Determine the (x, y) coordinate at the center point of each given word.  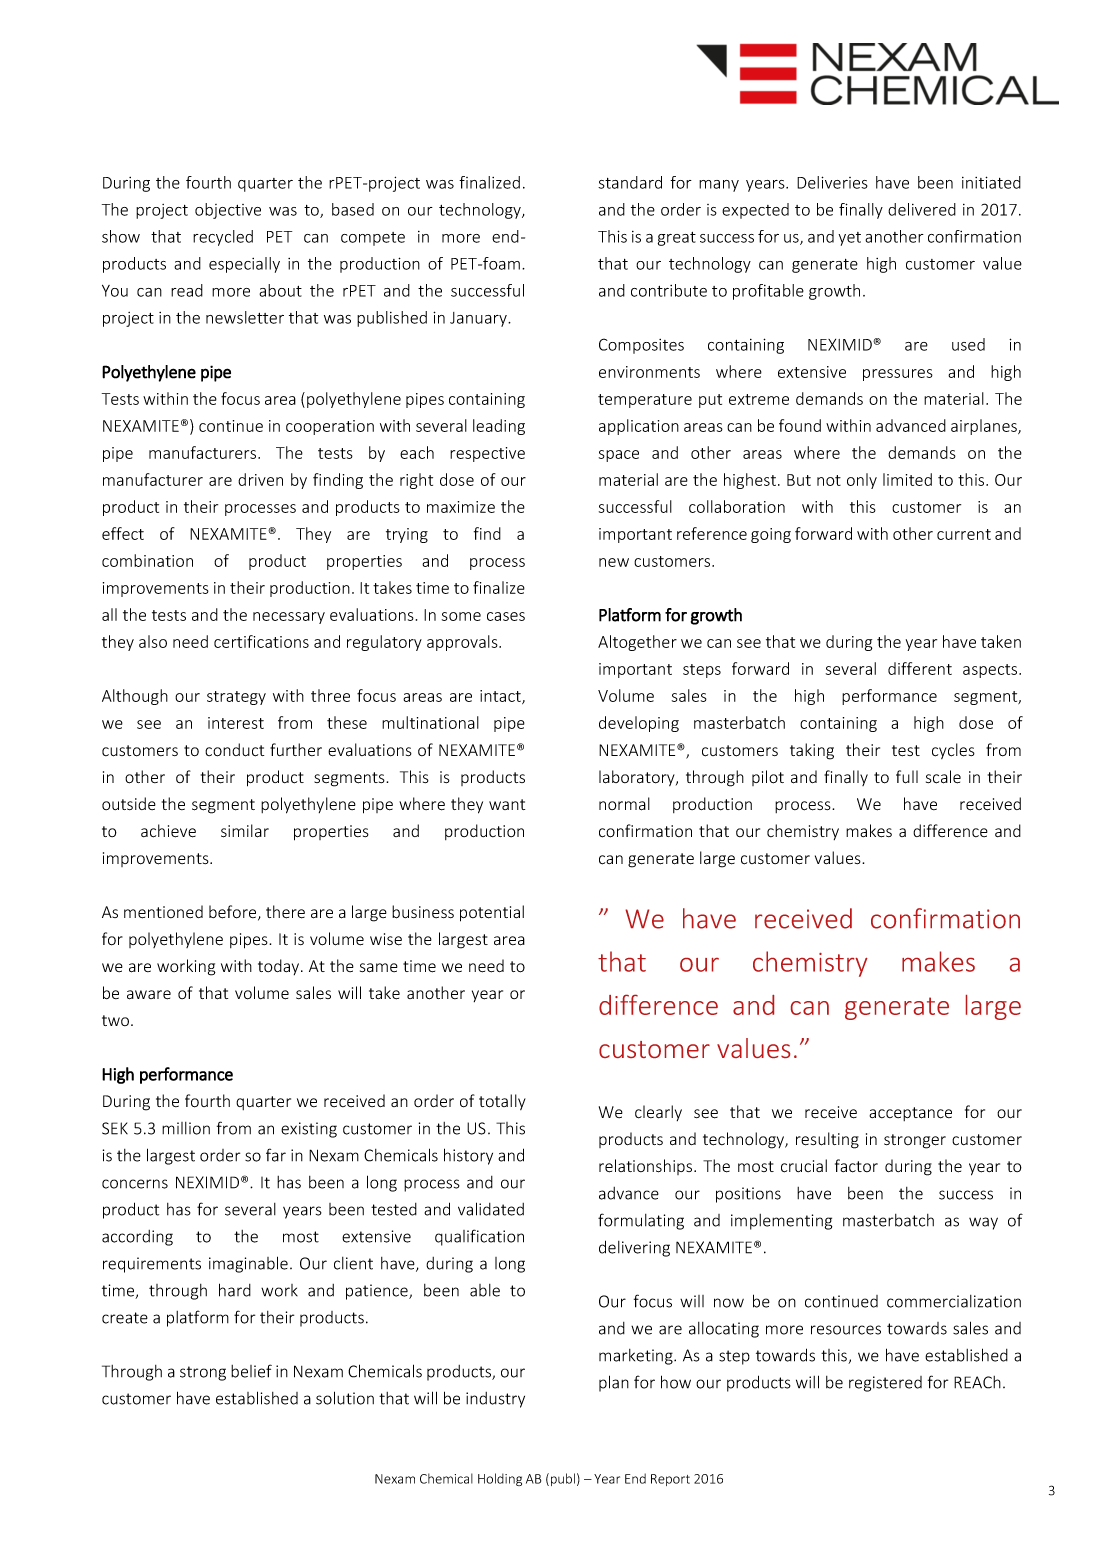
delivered (922, 209)
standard (630, 182)
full (907, 777)
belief (251, 1371)
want (507, 804)
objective (228, 211)
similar (245, 831)
